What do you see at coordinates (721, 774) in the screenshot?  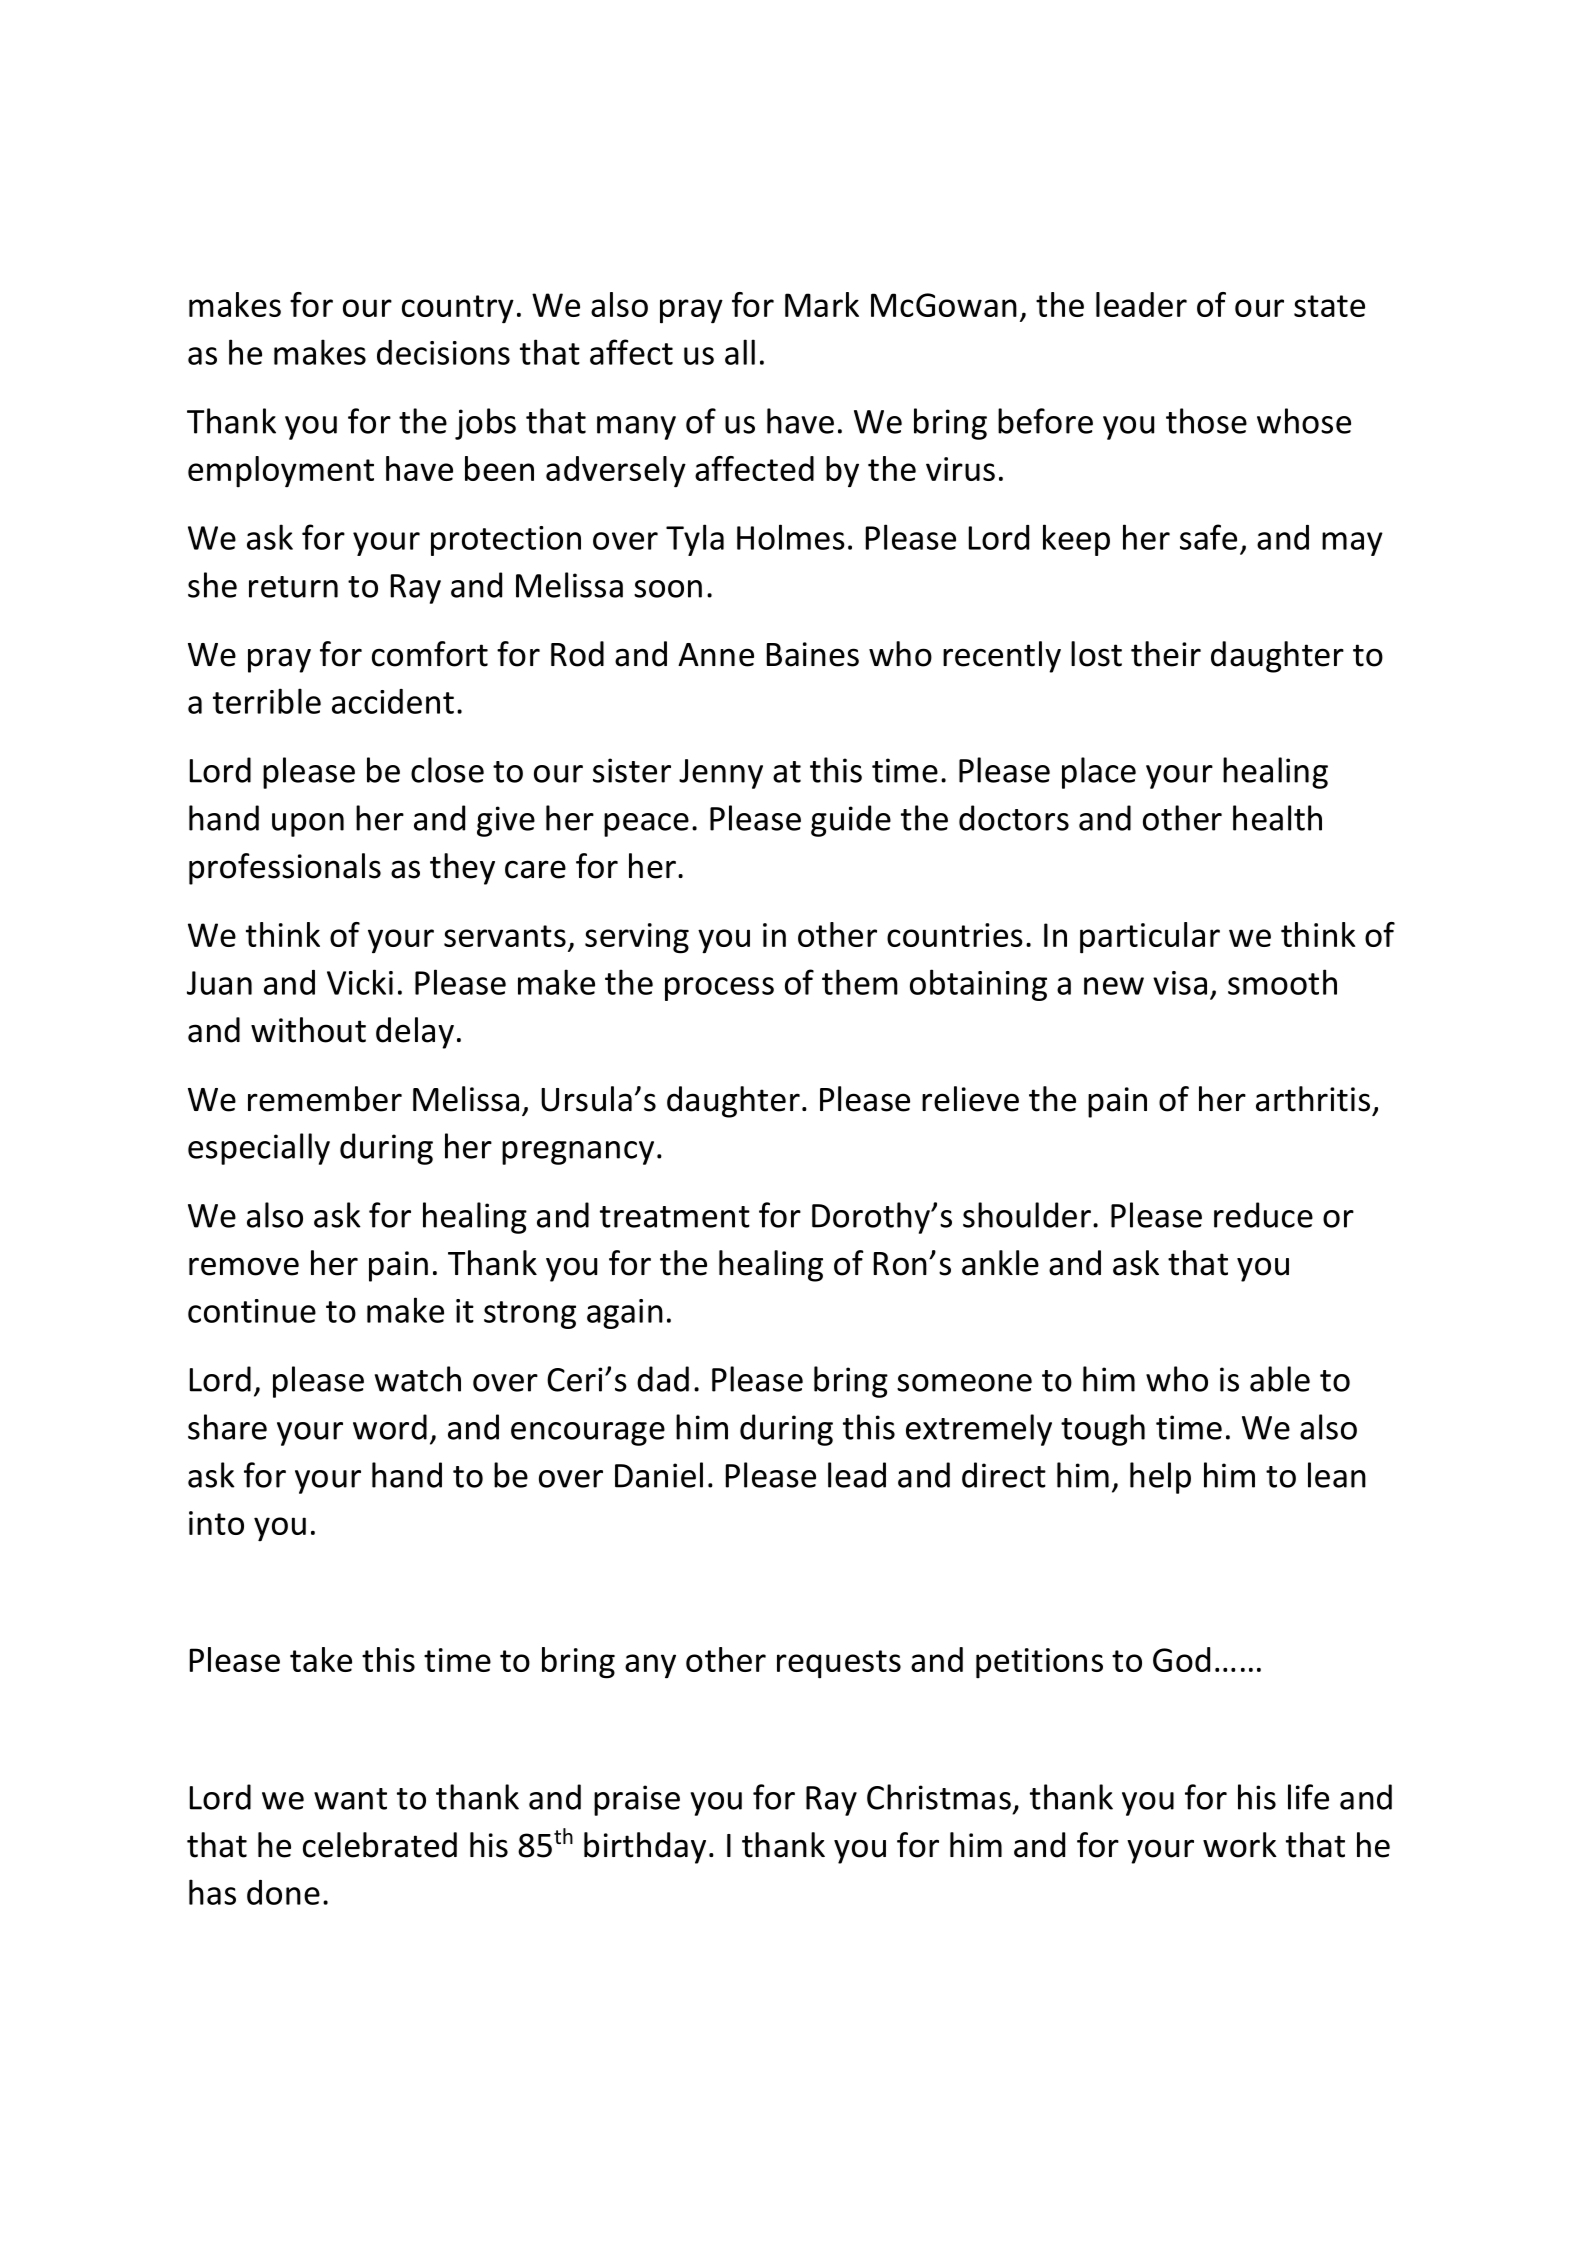 I see `Jenny` at bounding box center [721, 774].
